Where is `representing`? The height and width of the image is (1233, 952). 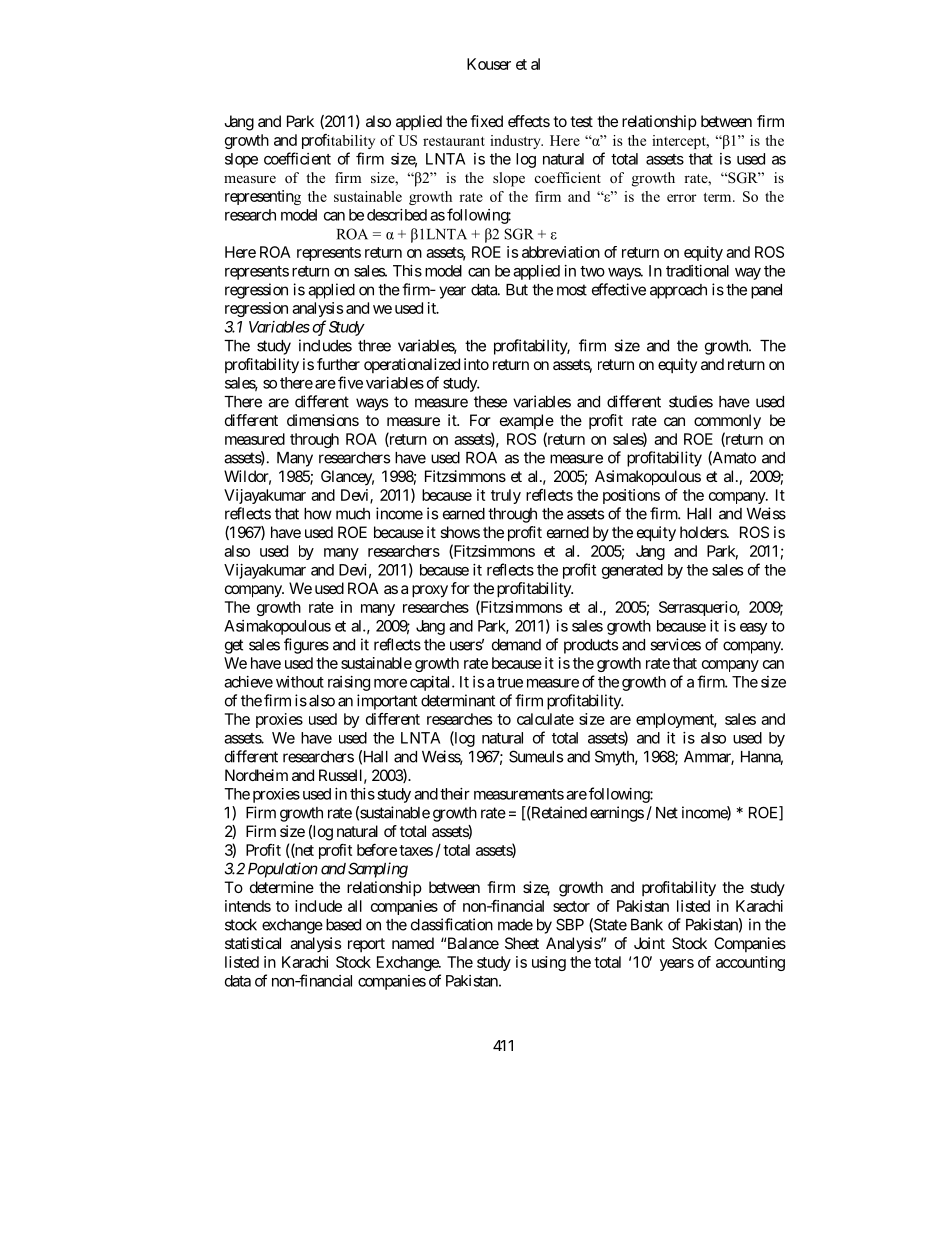
representing is located at coordinates (263, 197).
